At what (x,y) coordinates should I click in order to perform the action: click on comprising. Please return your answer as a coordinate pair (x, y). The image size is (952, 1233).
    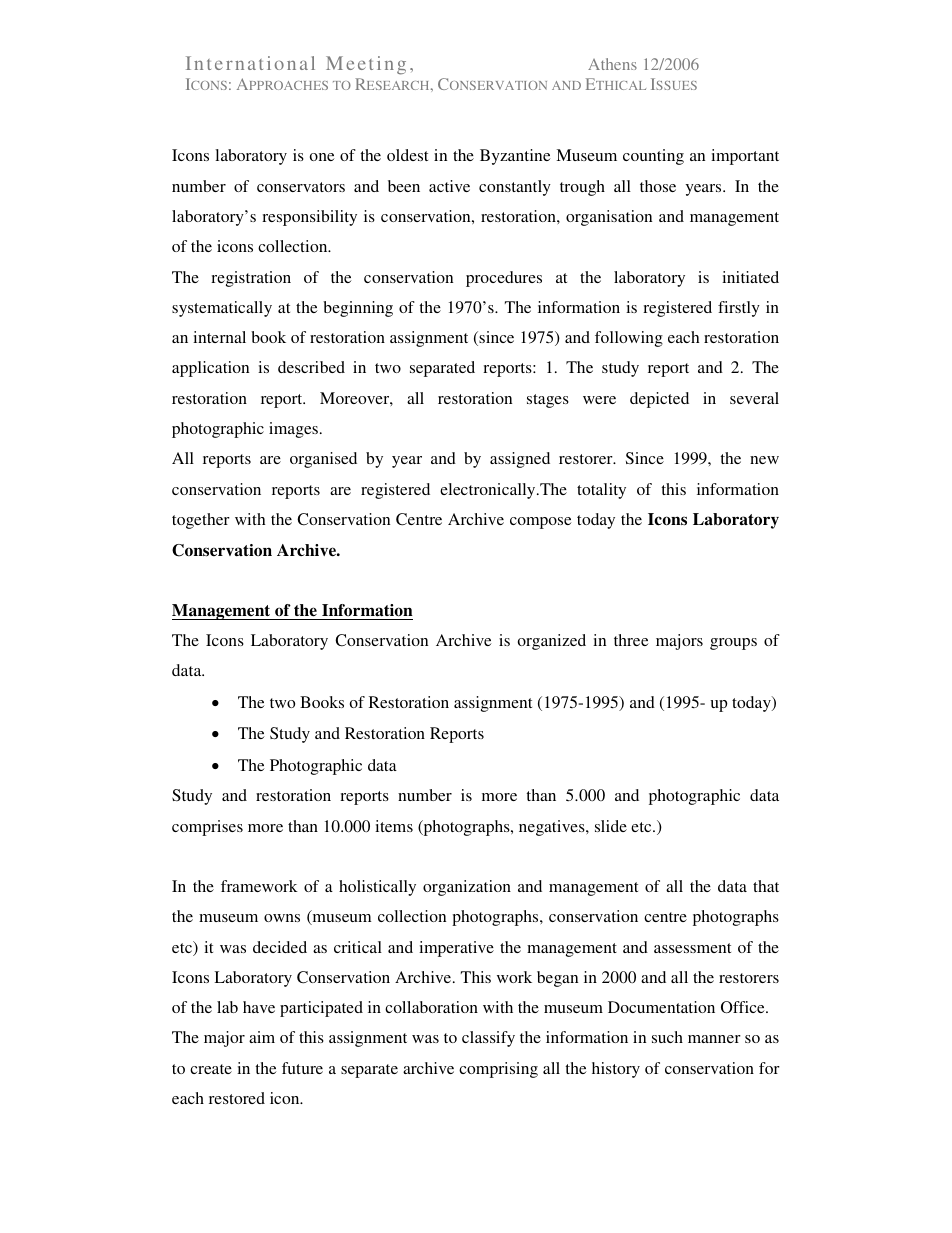
    Looking at the image, I should click on (498, 1070).
